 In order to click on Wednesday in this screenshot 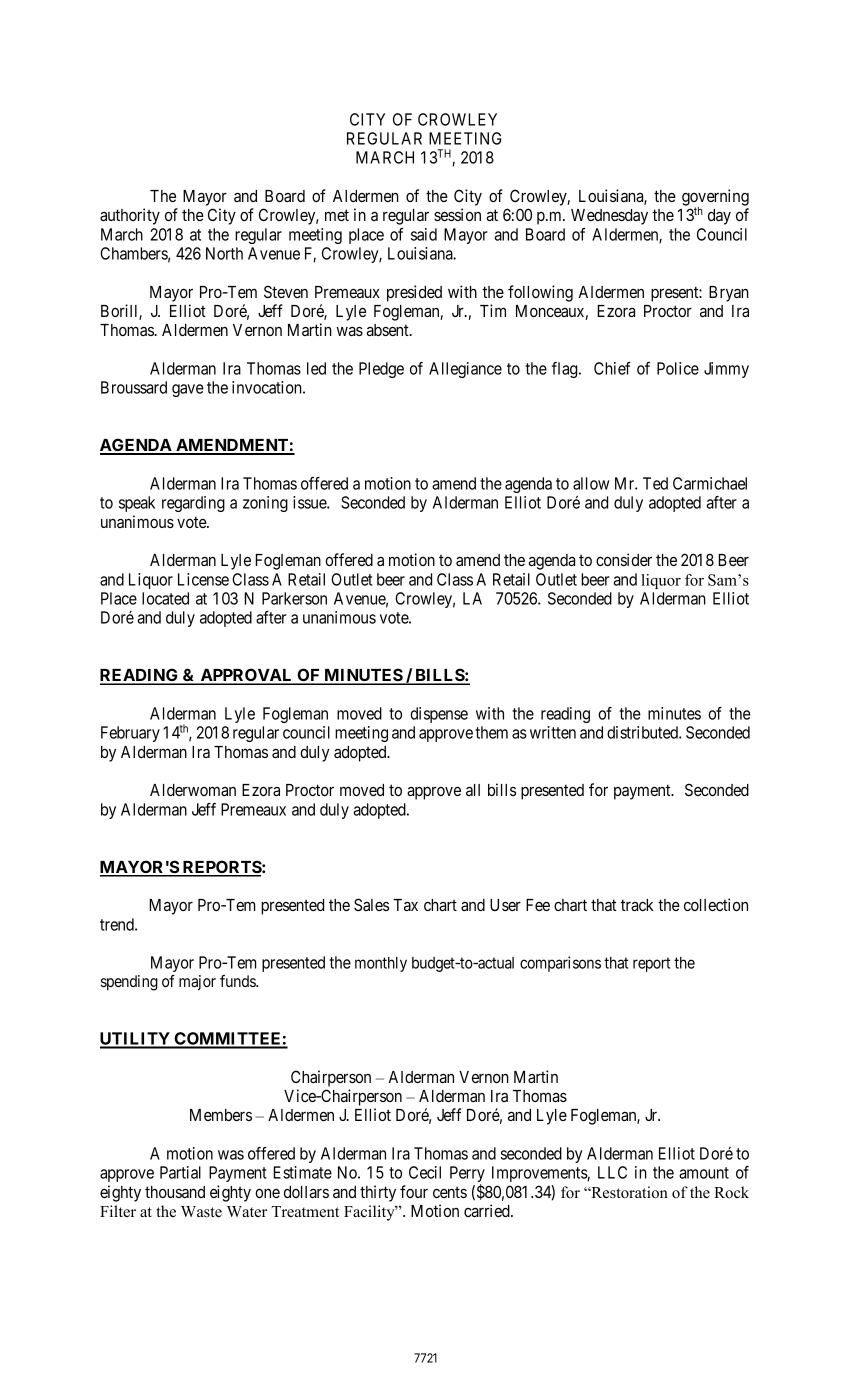, I will do `click(609, 217)`.
